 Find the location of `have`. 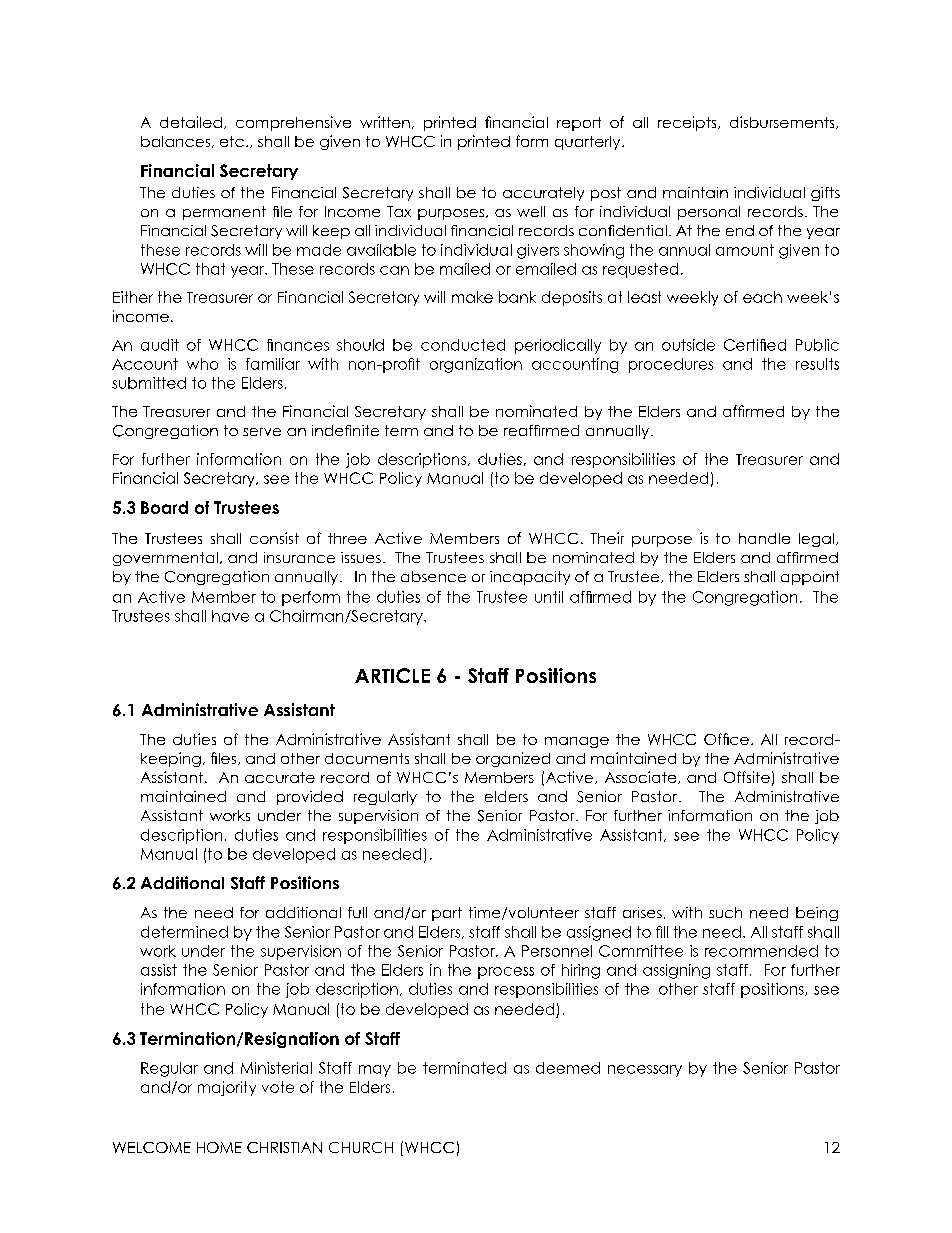

have is located at coordinates (230, 616).
